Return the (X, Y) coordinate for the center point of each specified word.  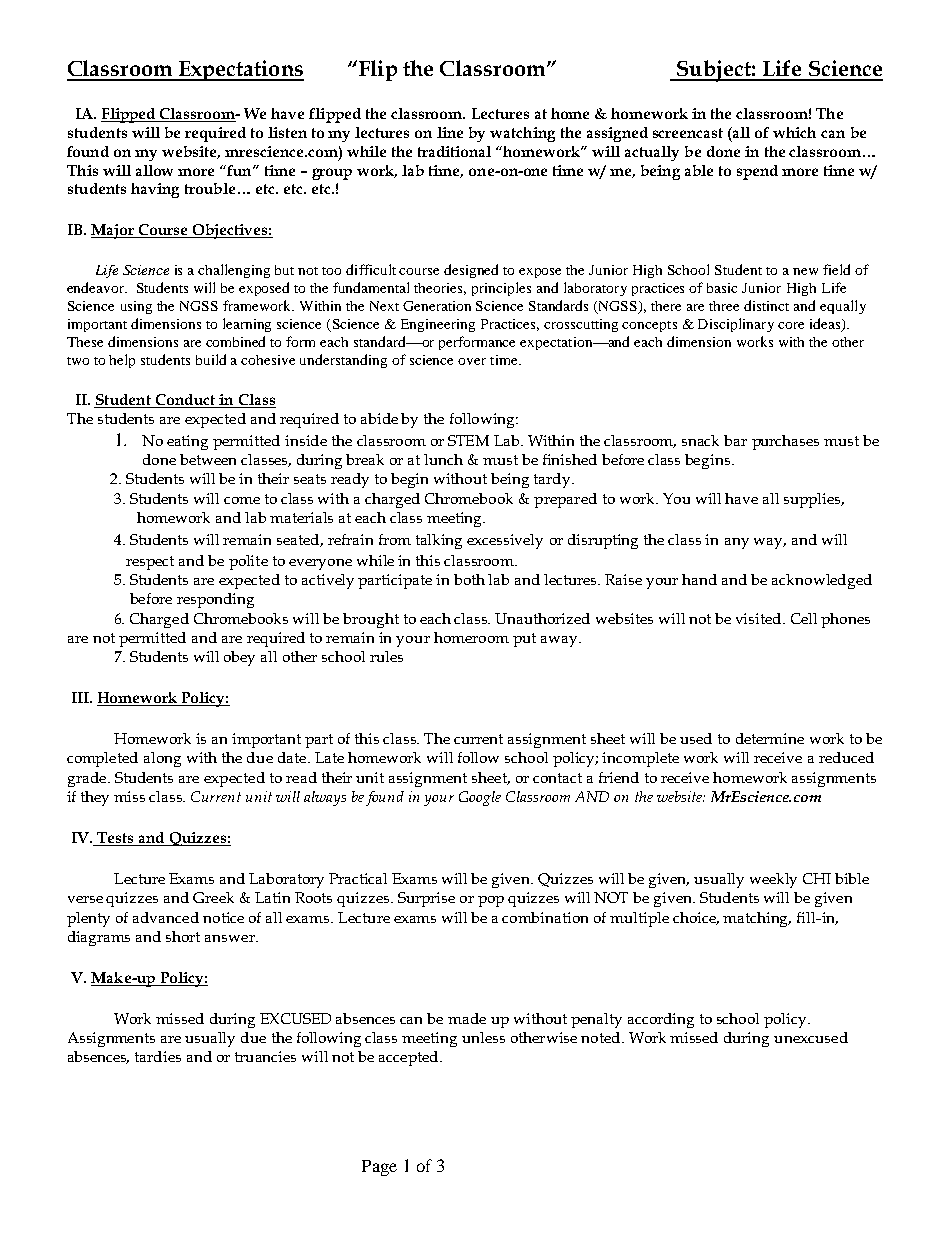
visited (760, 618)
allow (154, 170)
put (524, 640)
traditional (454, 151)
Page (379, 1168)
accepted (410, 1058)
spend (757, 172)
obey (239, 658)
